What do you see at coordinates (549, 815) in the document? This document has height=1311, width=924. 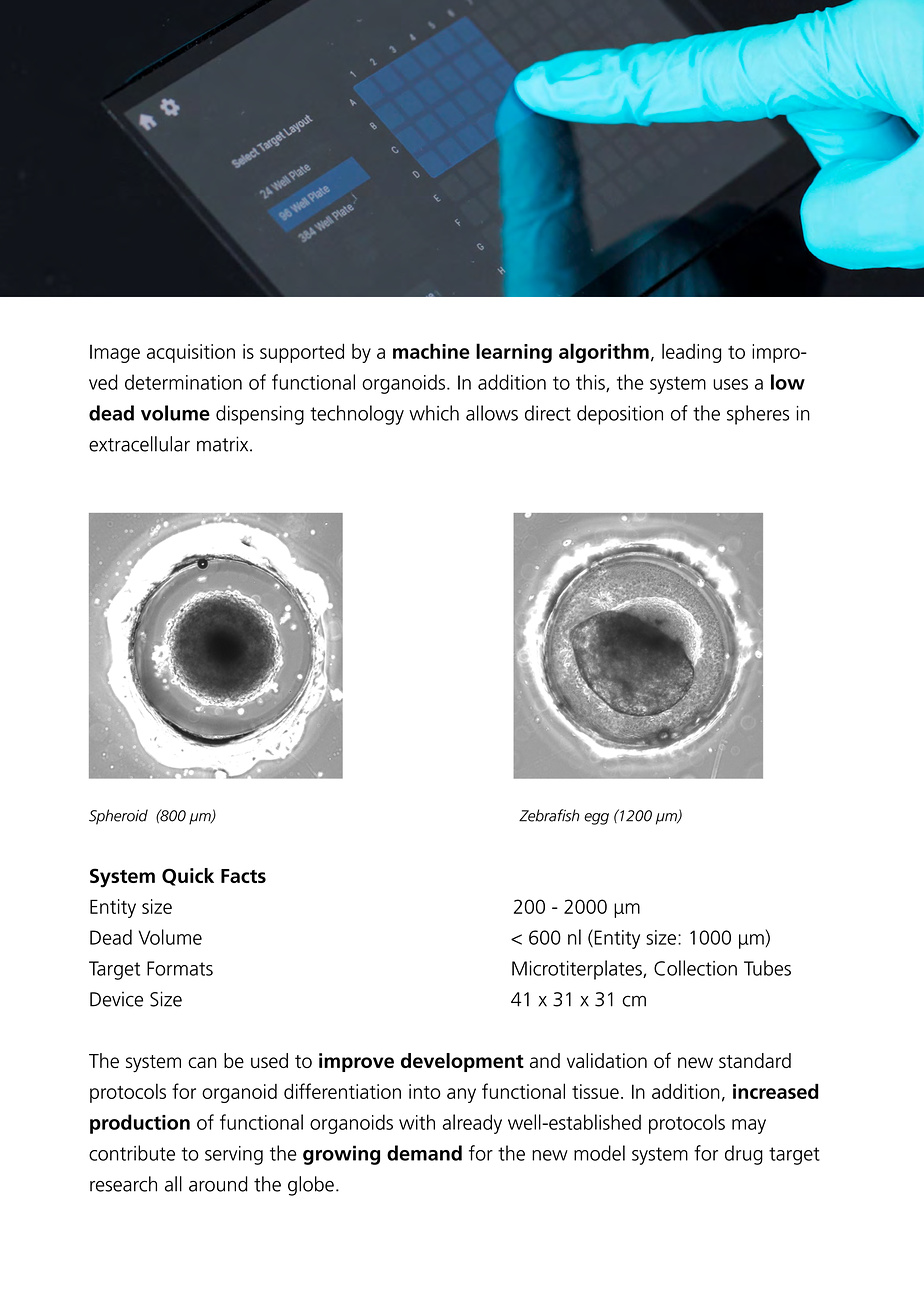 I see `Zebrafish` at bounding box center [549, 815].
